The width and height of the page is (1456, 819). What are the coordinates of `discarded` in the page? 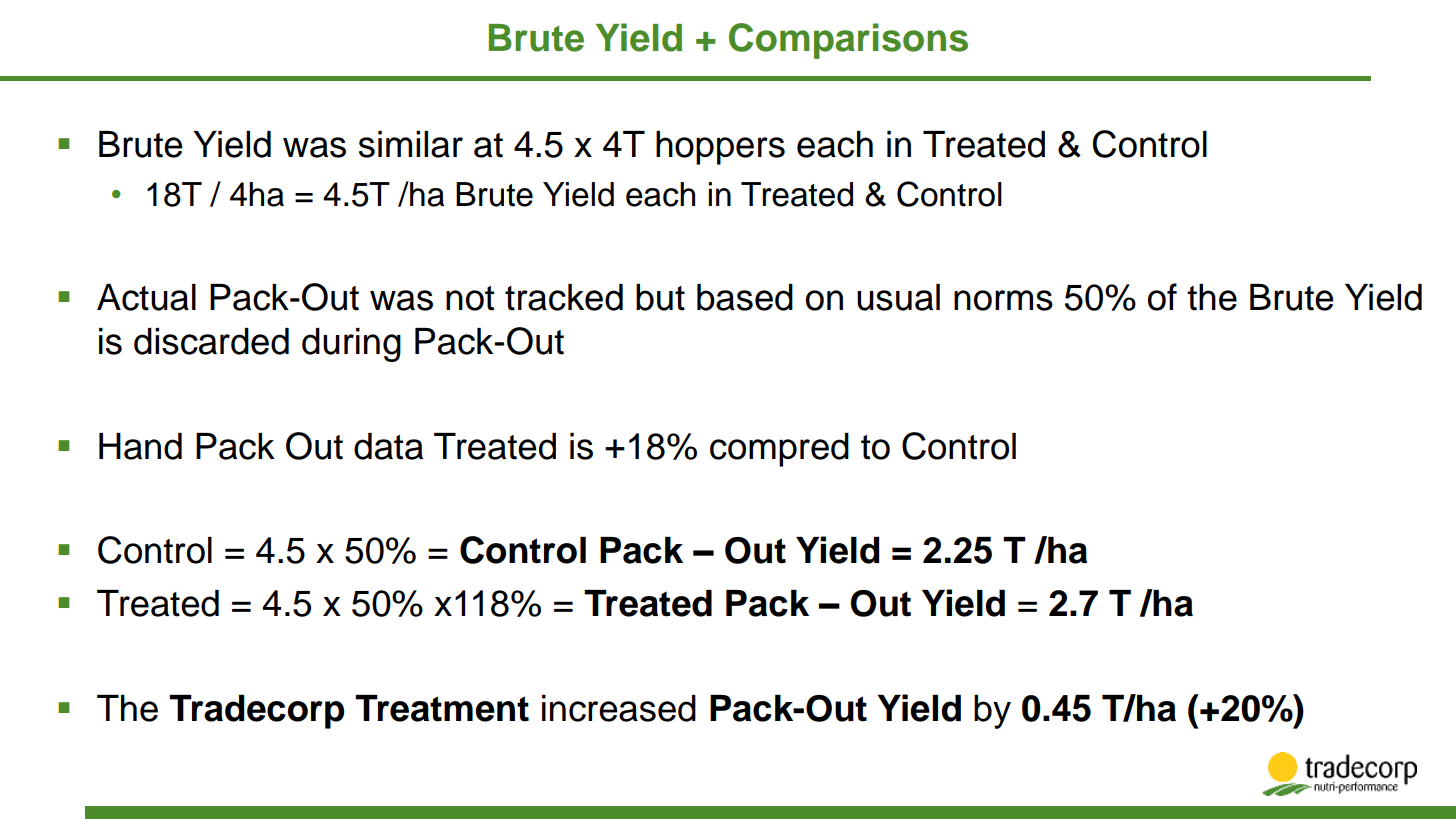 It's located at (211, 341).
